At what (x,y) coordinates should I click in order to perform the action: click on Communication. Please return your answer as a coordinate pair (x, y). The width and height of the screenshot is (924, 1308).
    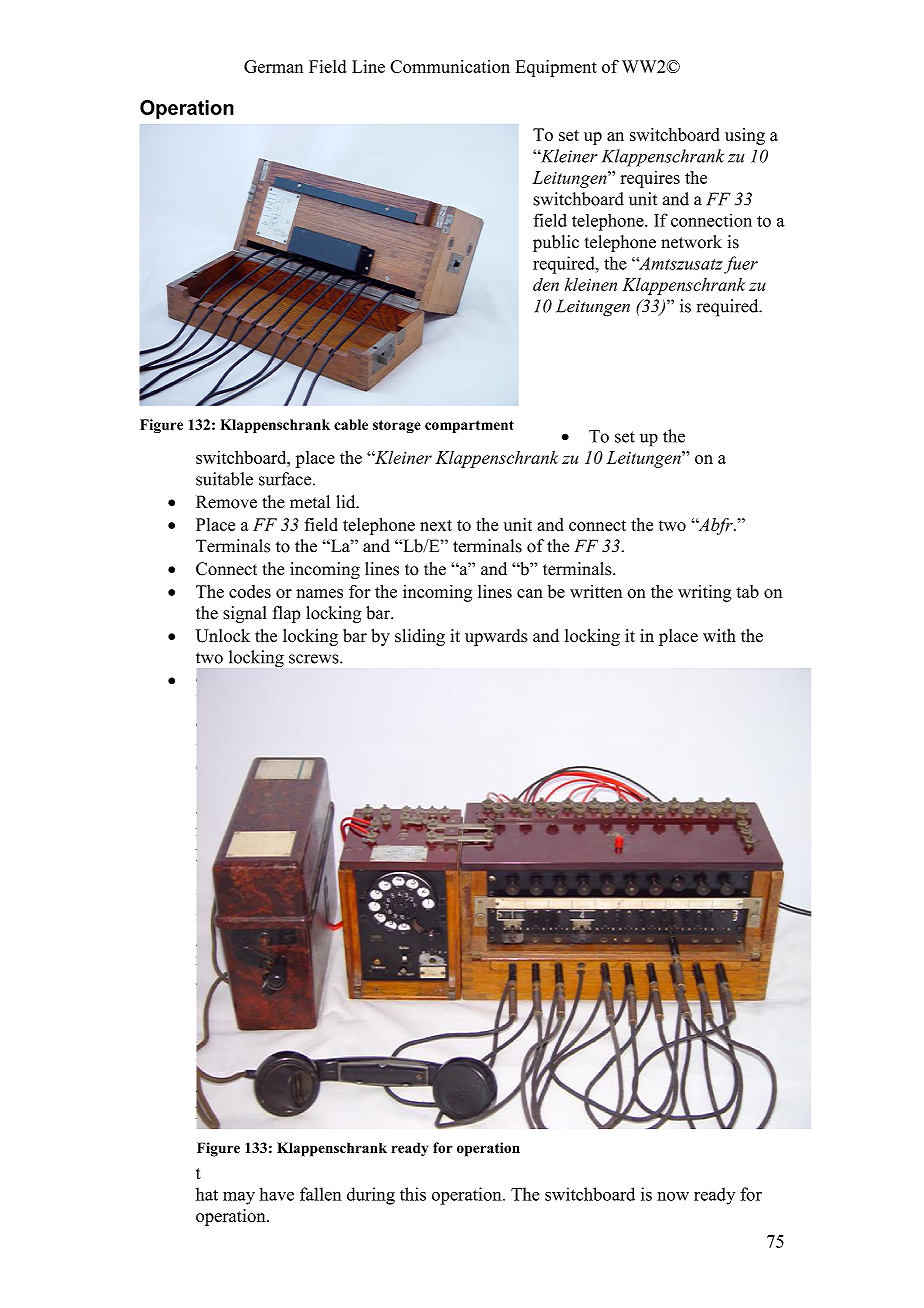
    Looking at the image, I should click on (450, 66).
